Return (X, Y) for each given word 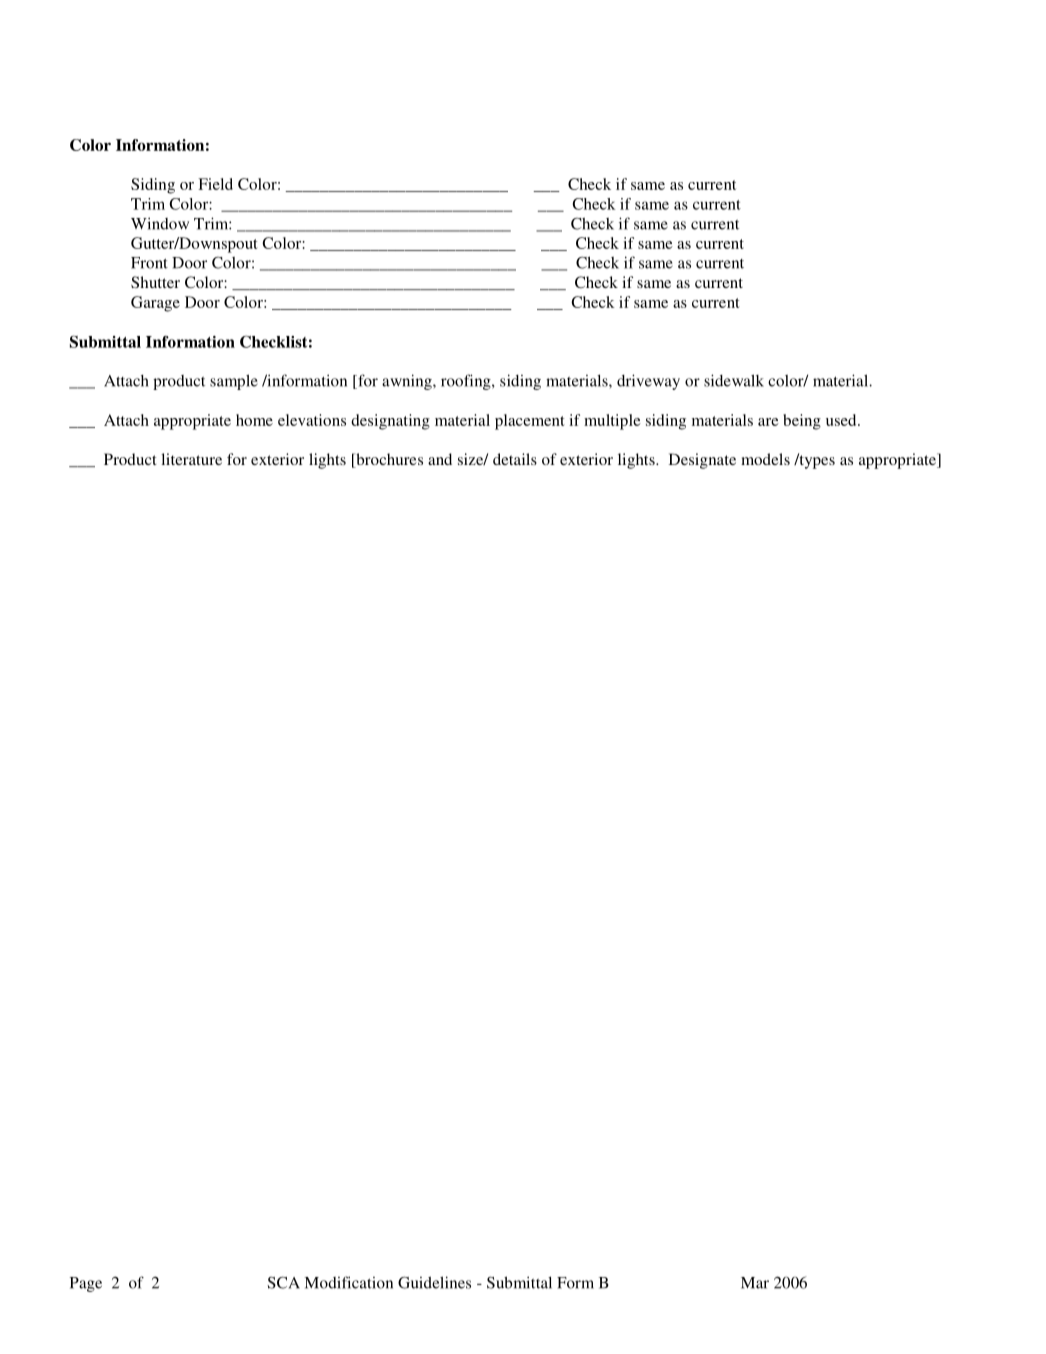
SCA (283, 1282)
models (765, 459)
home (254, 420)
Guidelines (434, 1282)
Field (215, 184)
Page (86, 1284)
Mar (755, 1283)
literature (191, 459)
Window (160, 223)
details (515, 459)
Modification (349, 1282)
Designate (702, 461)
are (768, 422)
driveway (648, 382)
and (440, 459)
